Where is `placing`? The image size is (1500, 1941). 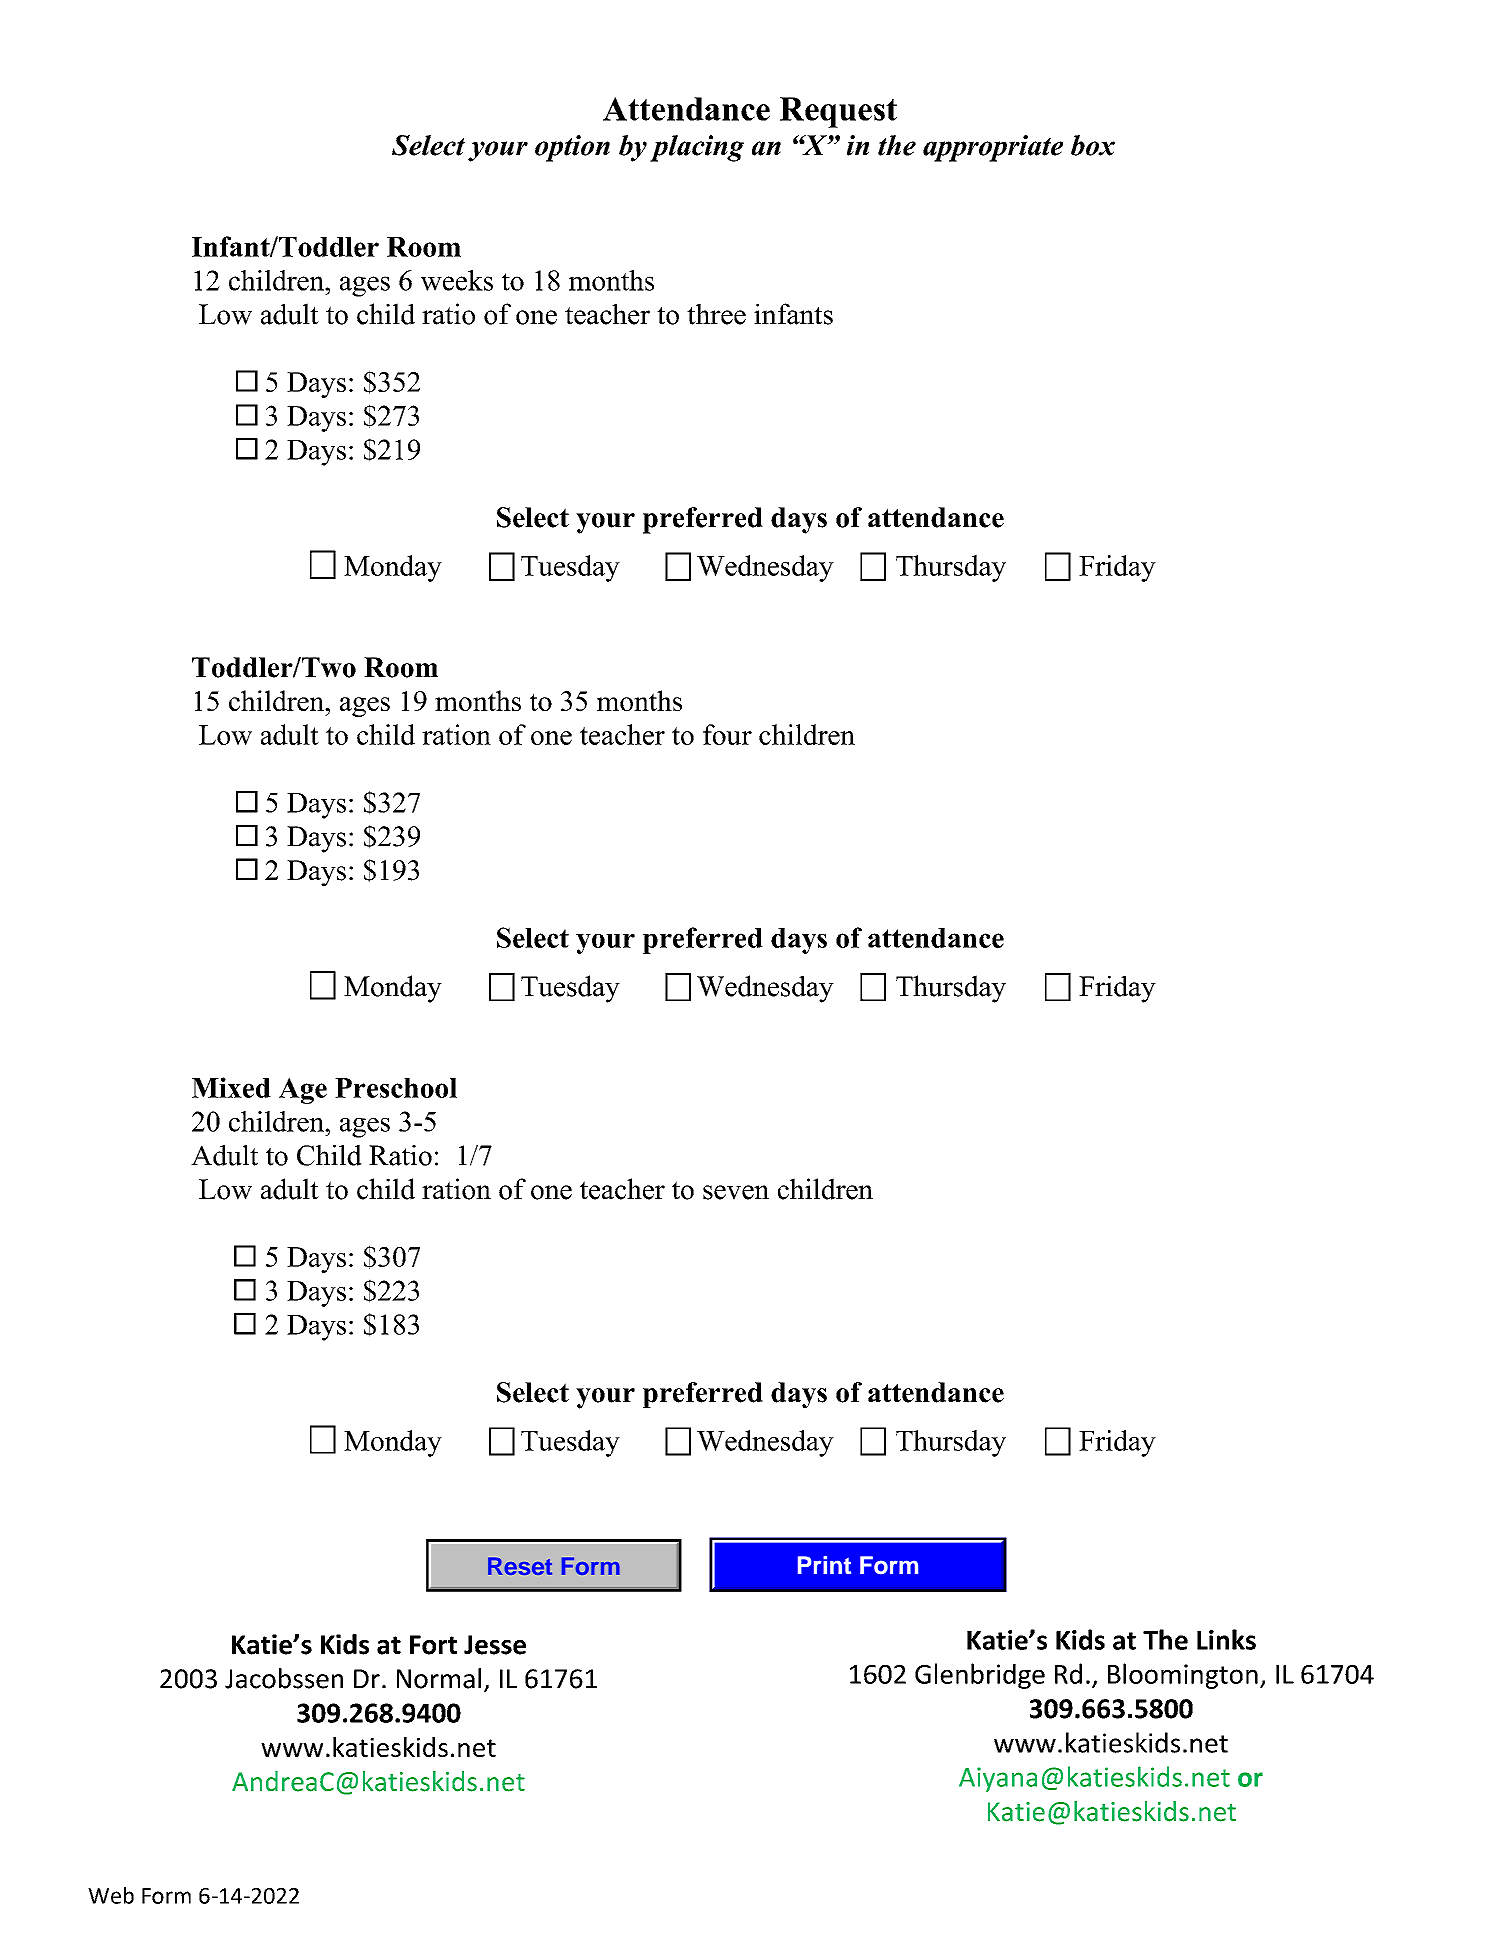
placing is located at coordinates (697, 148).
